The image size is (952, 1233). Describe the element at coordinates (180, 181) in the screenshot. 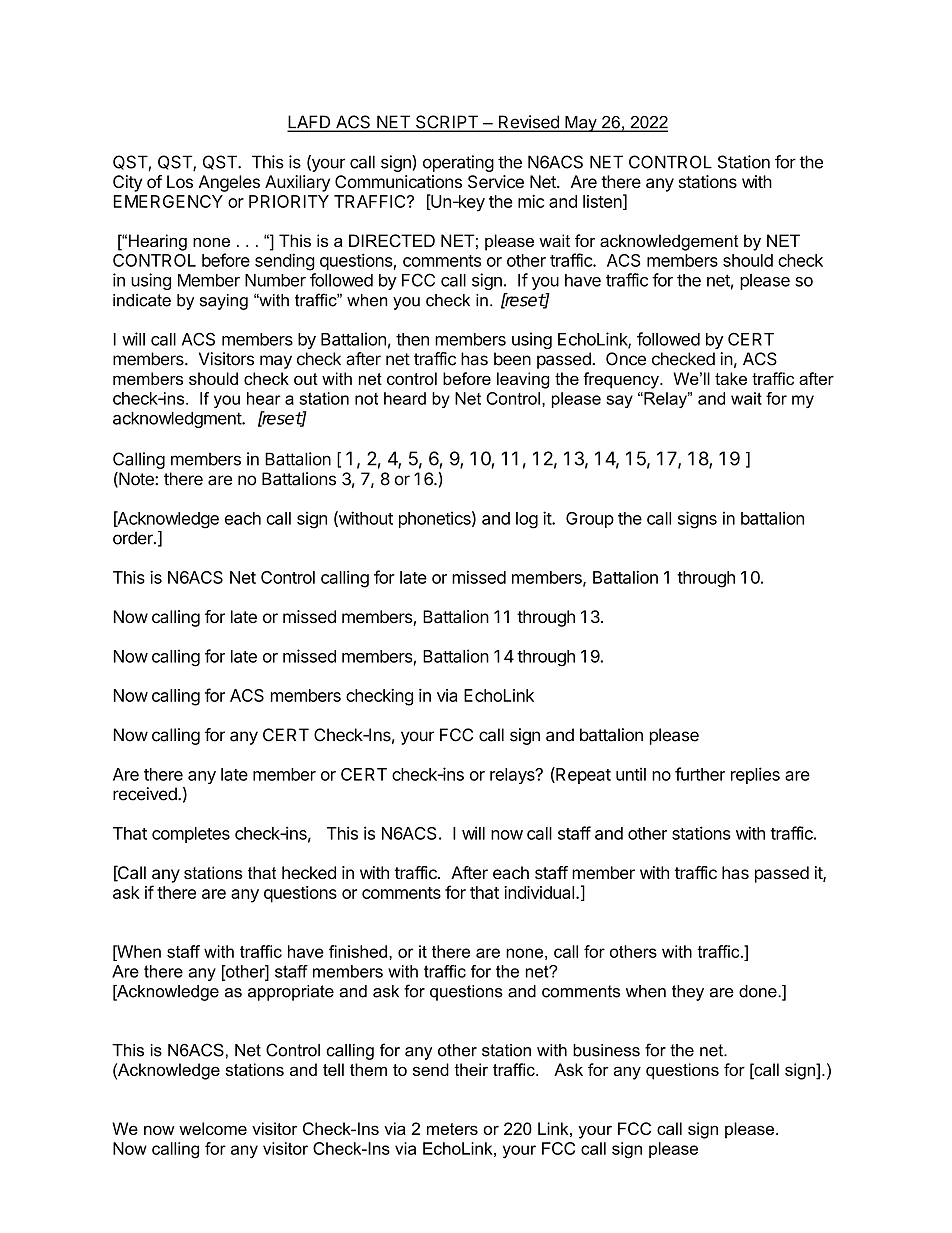

I see `Los` at that location.
